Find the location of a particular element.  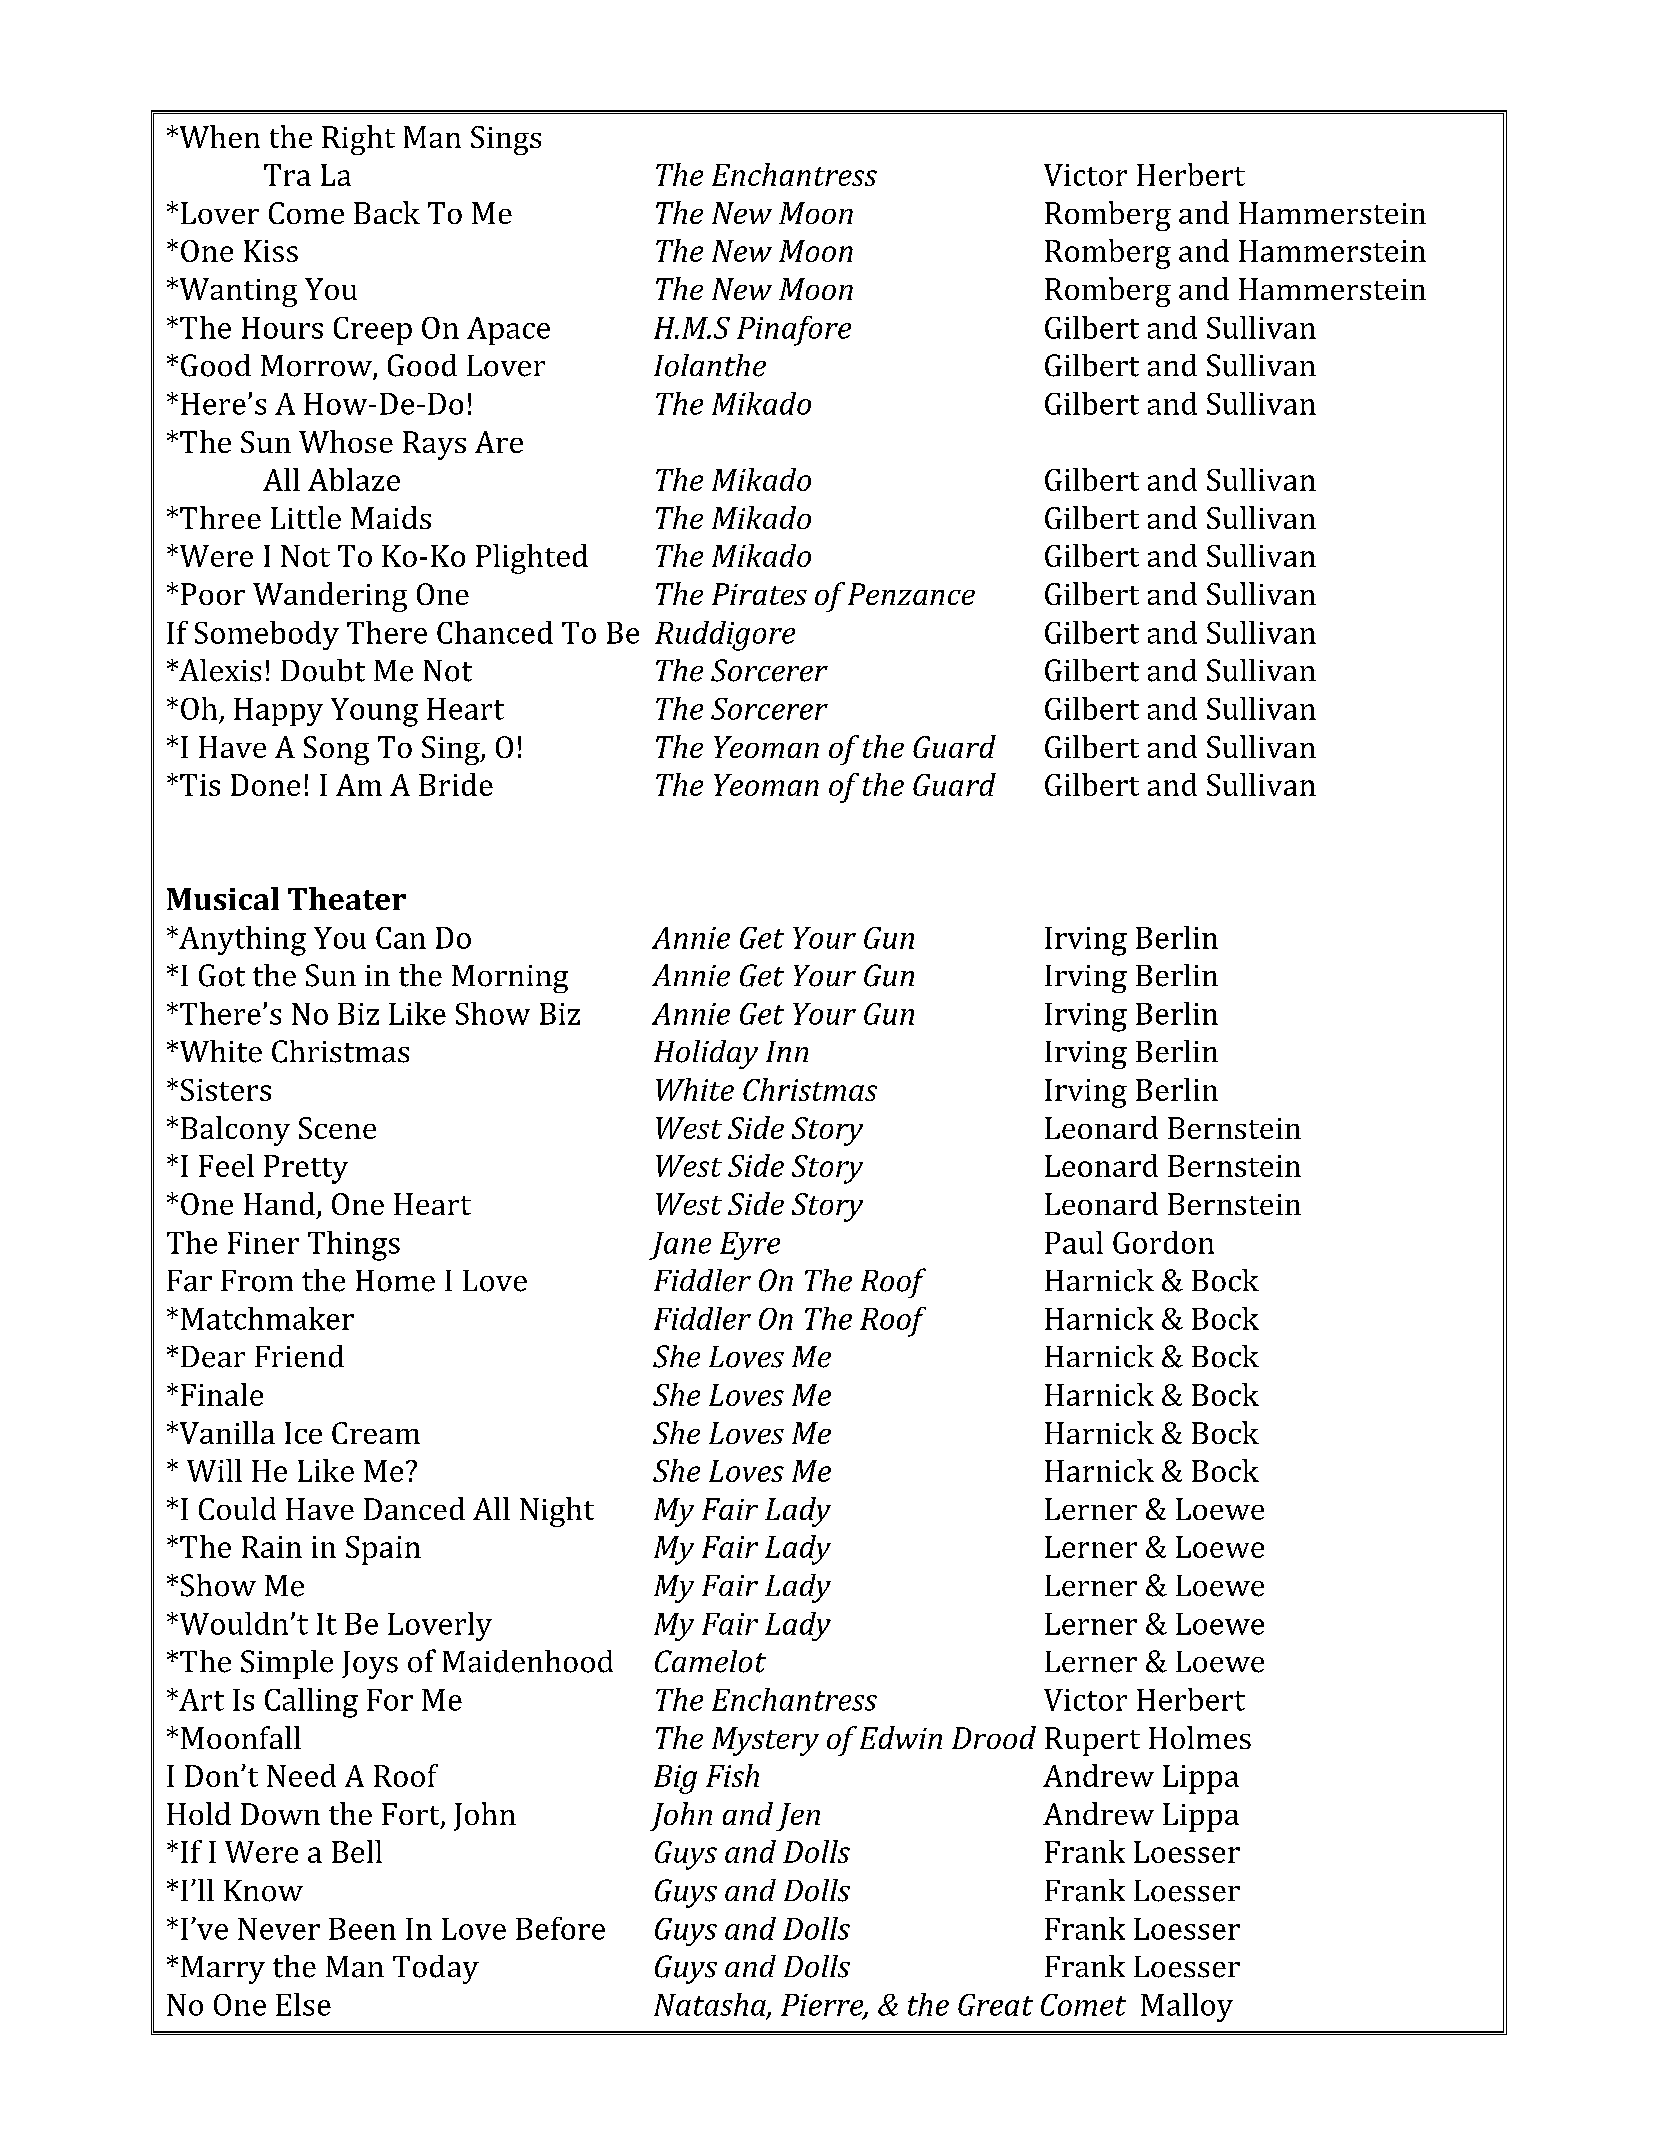

Pinafore is located at coordinates (794, 331).
